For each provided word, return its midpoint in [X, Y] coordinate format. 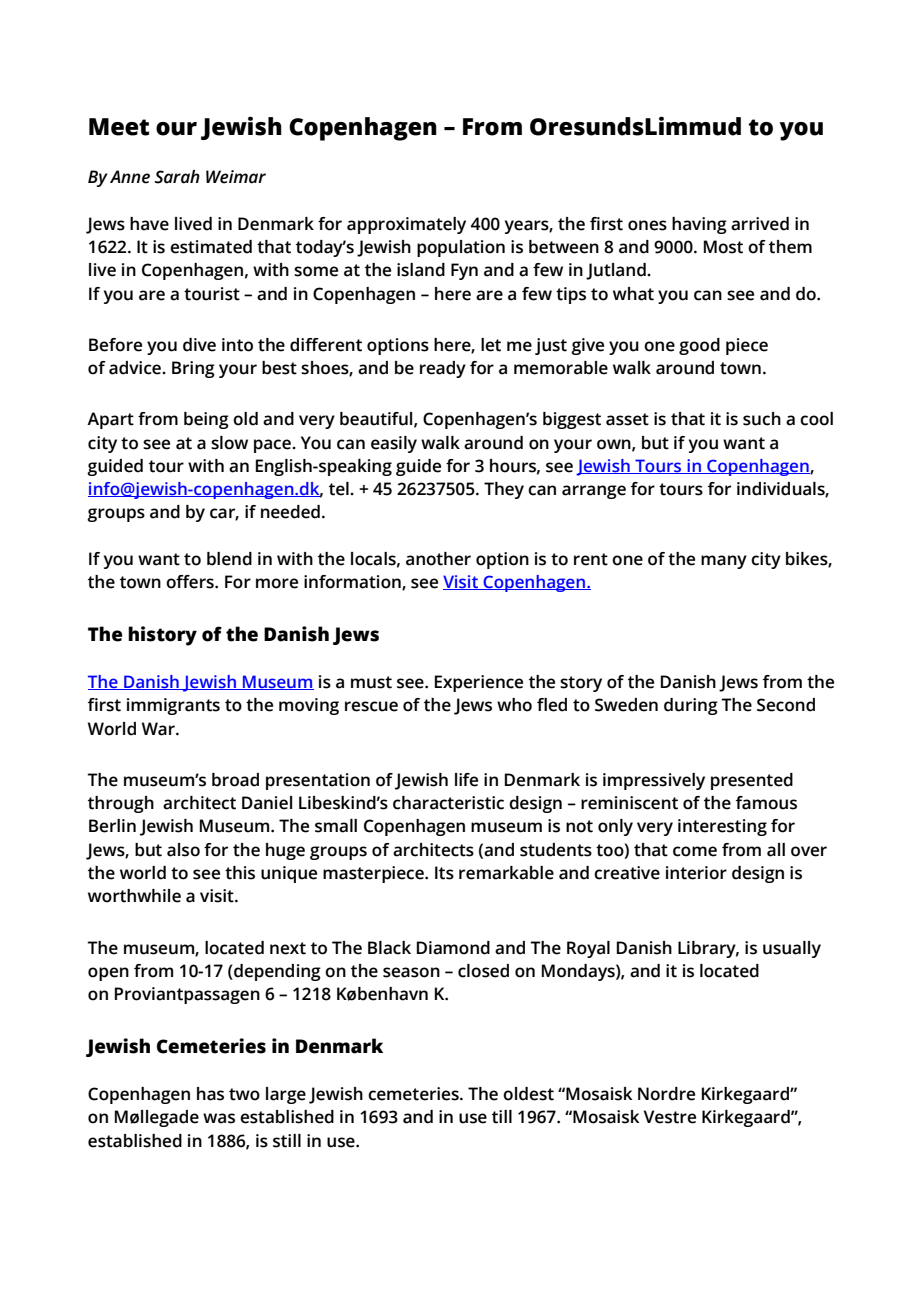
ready [443, 369]
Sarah [177, 177]
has [210, 1094]
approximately [406, 225]
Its [444, 873]
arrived [760, 224]
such [762, 419]
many [724, 562]
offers [191, 582]
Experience [479, 683]
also [183, 850]
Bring [193, 369]
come [695, 851]
